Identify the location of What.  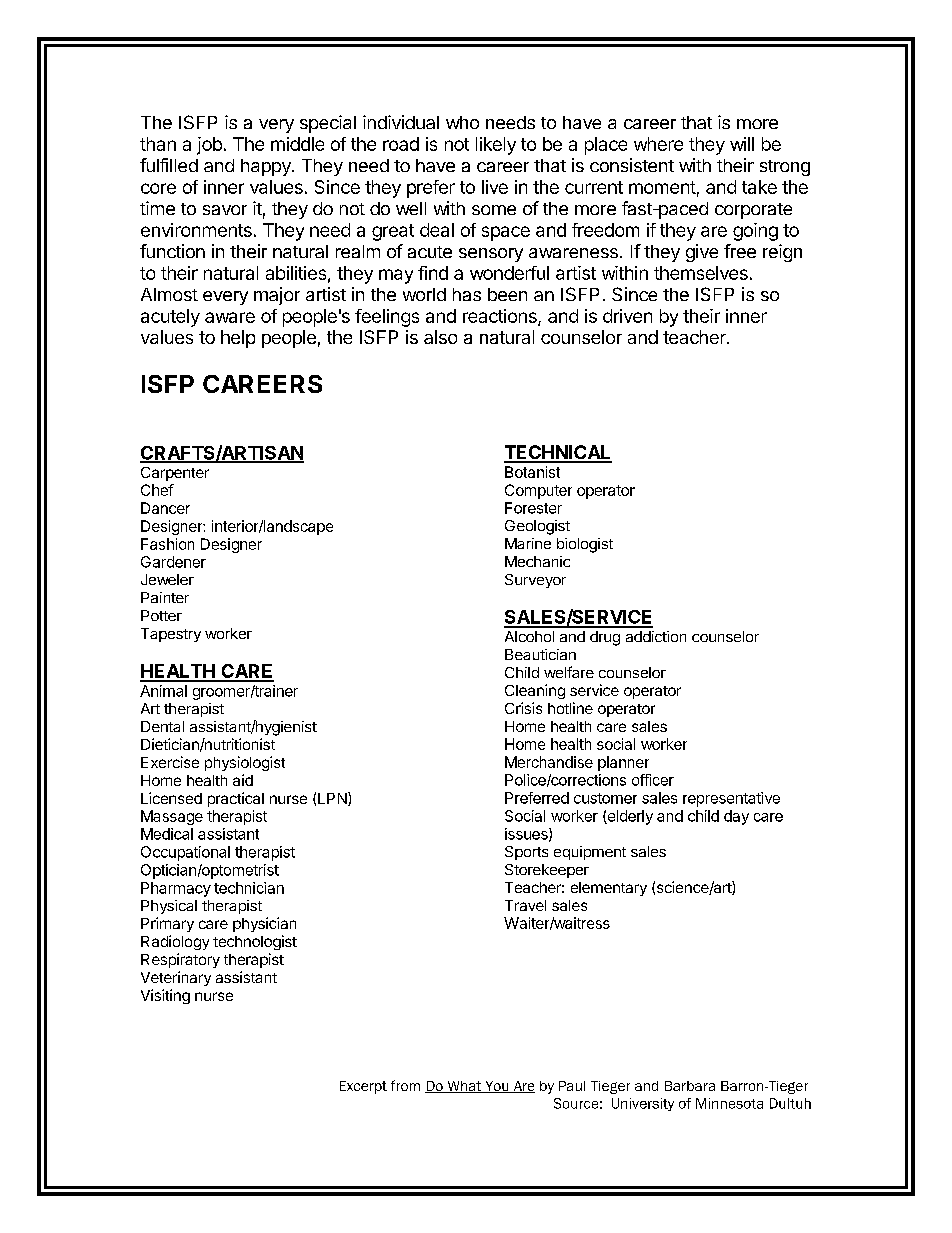
(464, 1087).
